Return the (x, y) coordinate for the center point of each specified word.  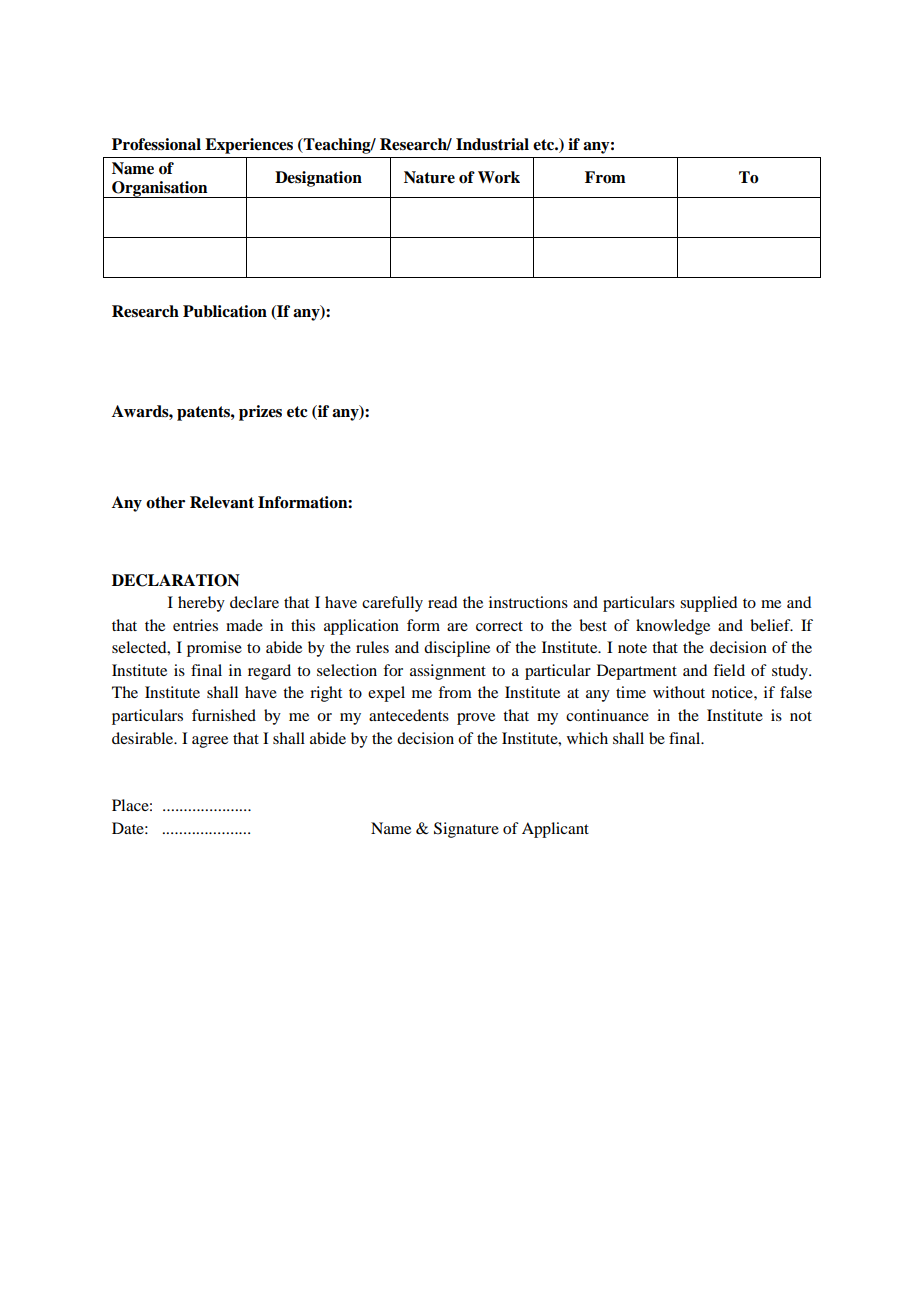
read (442, 602)
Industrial (492, 144)
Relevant (222, 502)
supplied (708, 604)
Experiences (249, 146)
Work (499, 177)
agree (210, 742)
